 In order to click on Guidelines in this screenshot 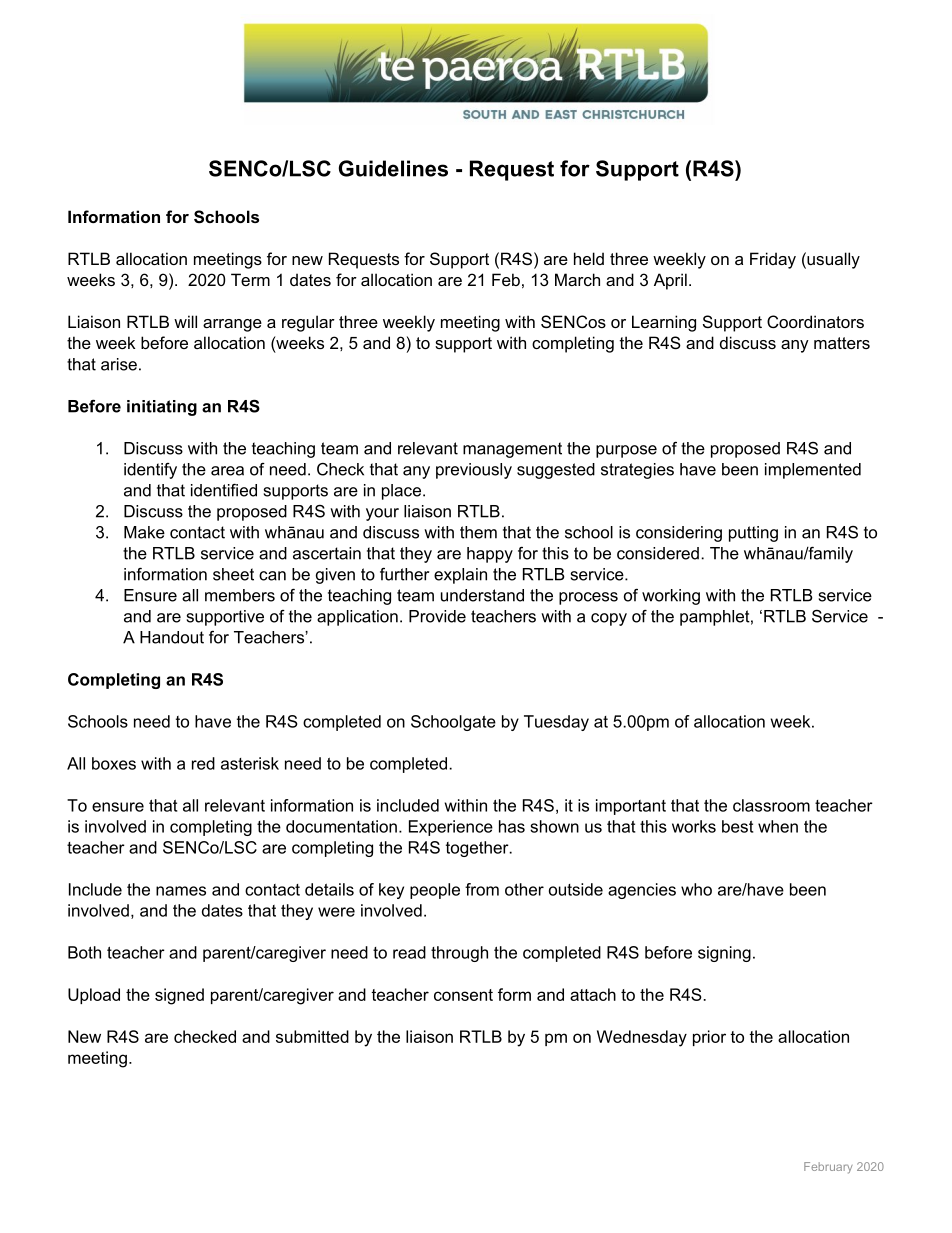, I will do `click(393, 168)`.
